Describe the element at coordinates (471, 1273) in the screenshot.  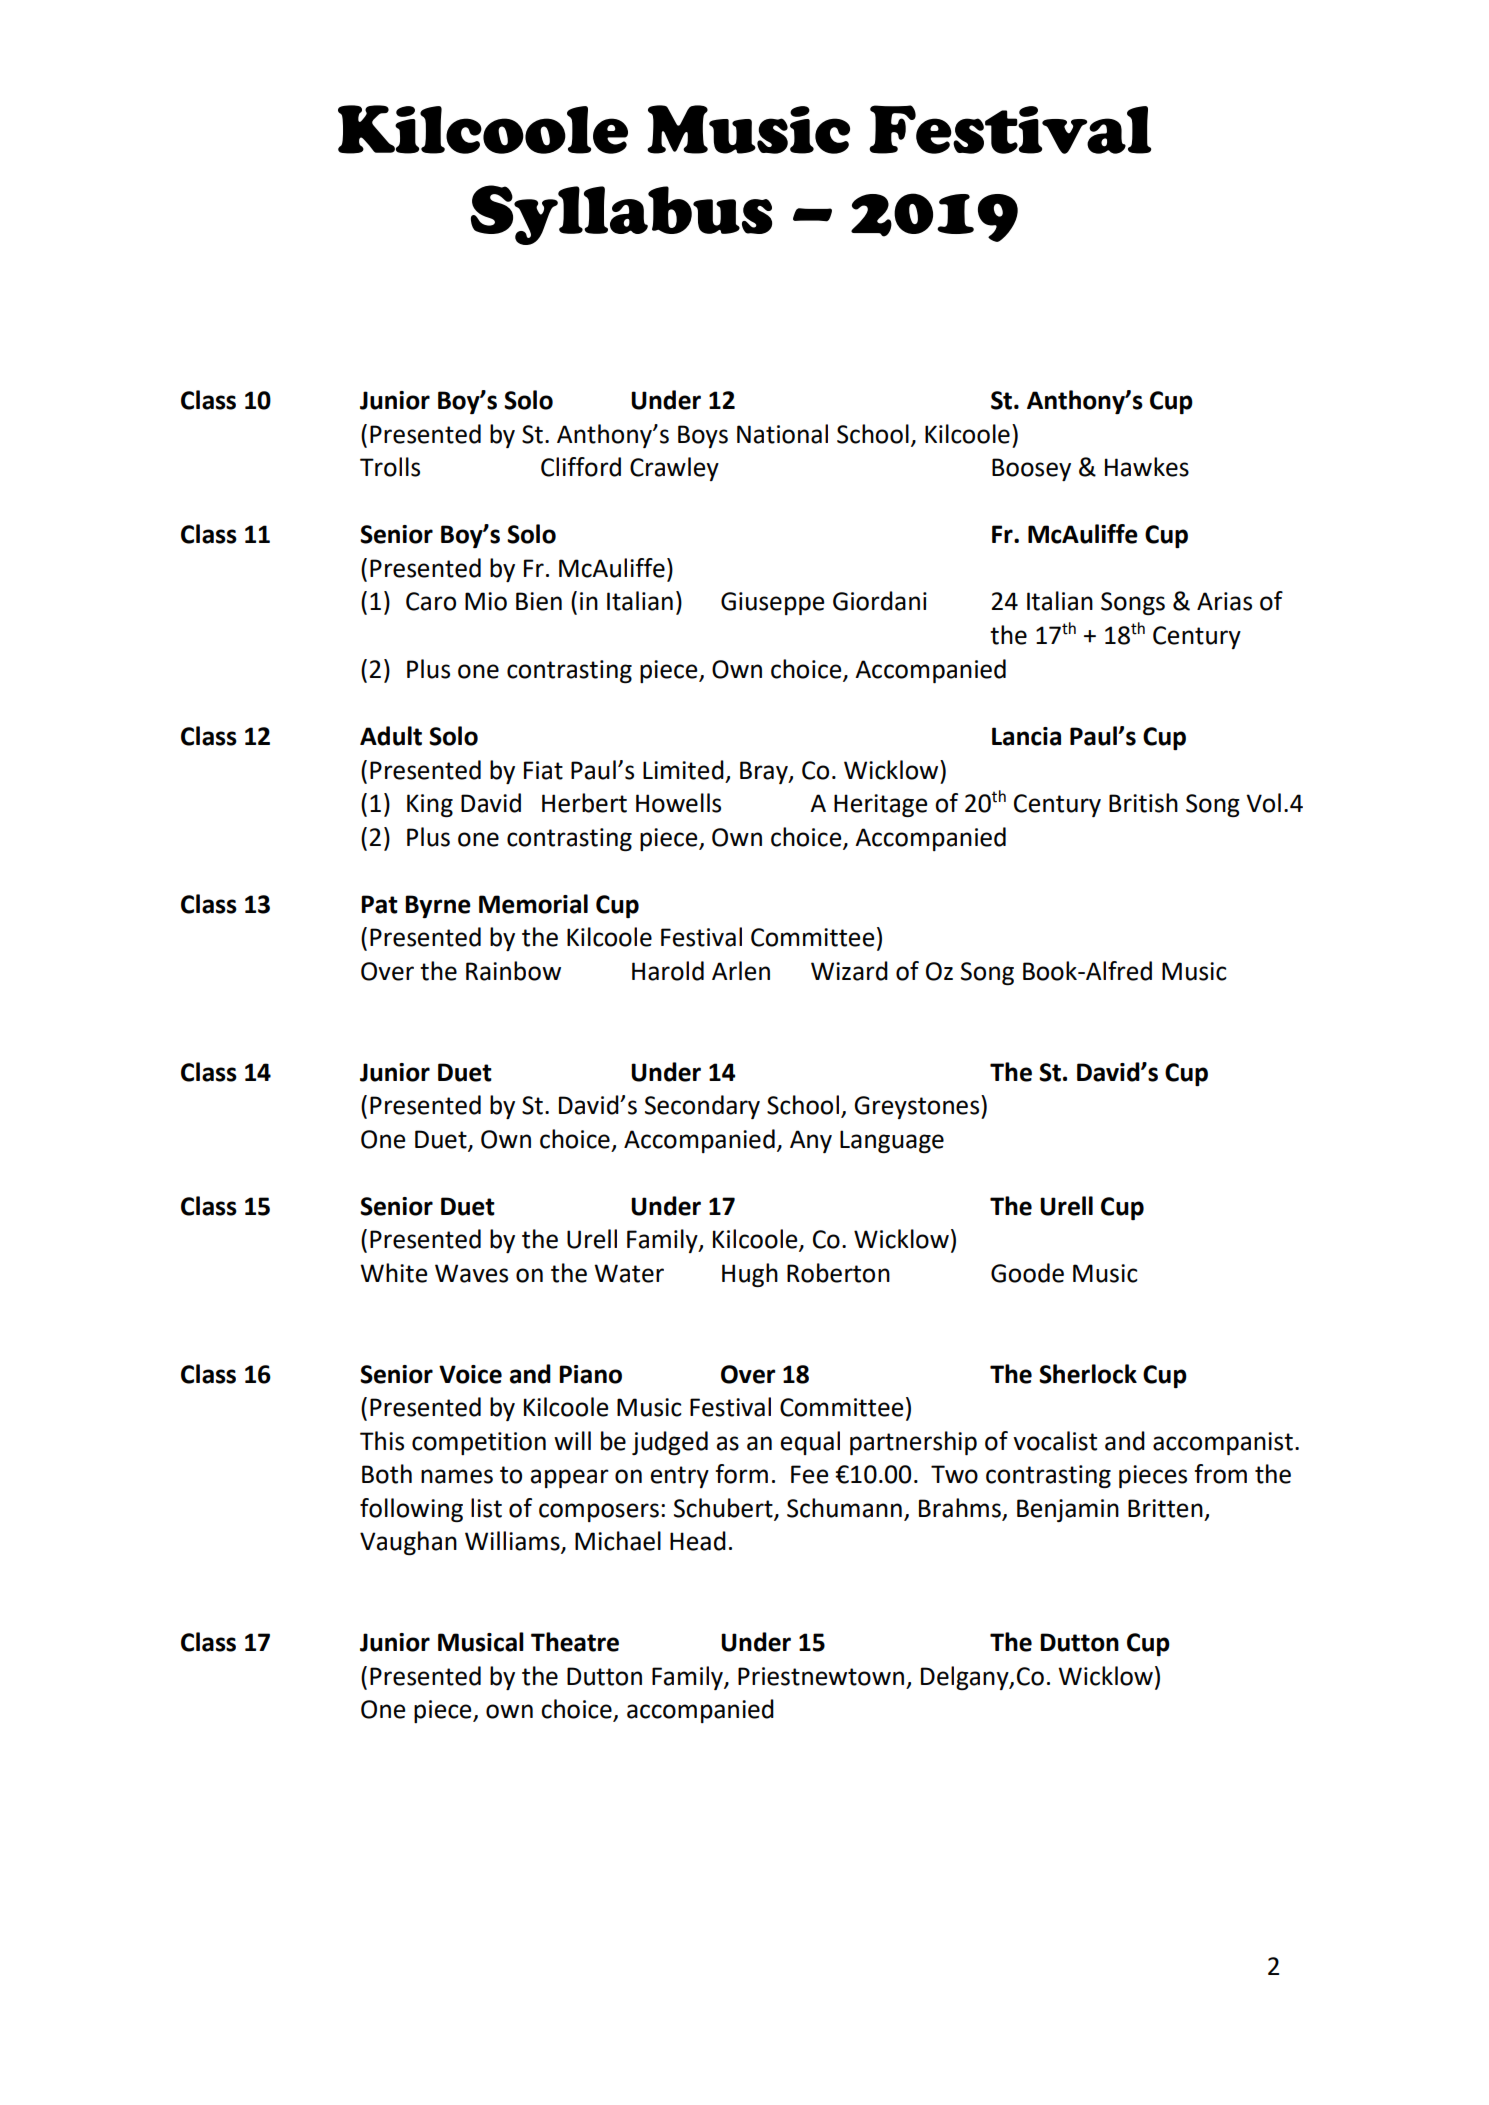
I see `Waves` at that location.
